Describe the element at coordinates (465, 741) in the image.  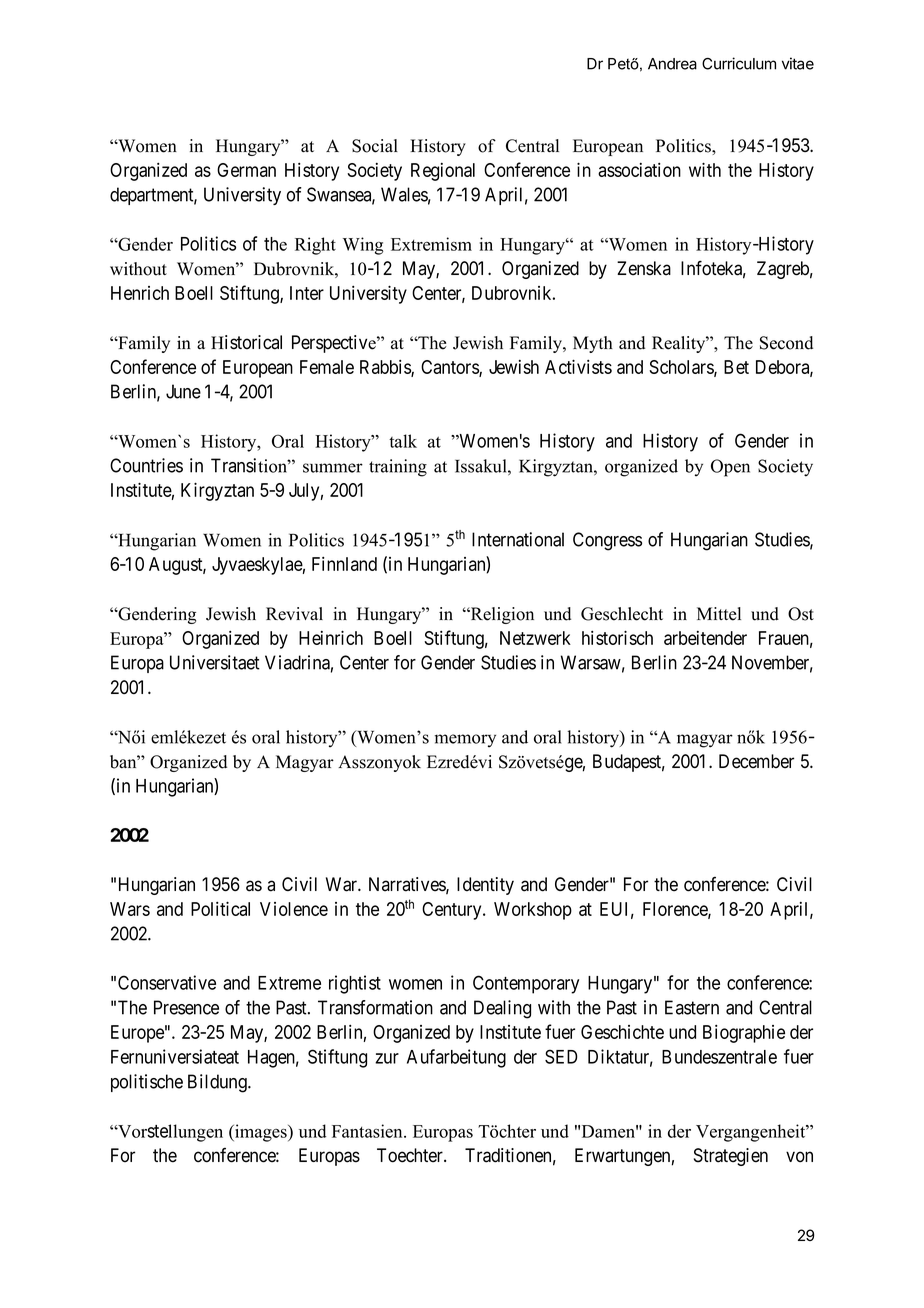
I see `memory` at that location.
